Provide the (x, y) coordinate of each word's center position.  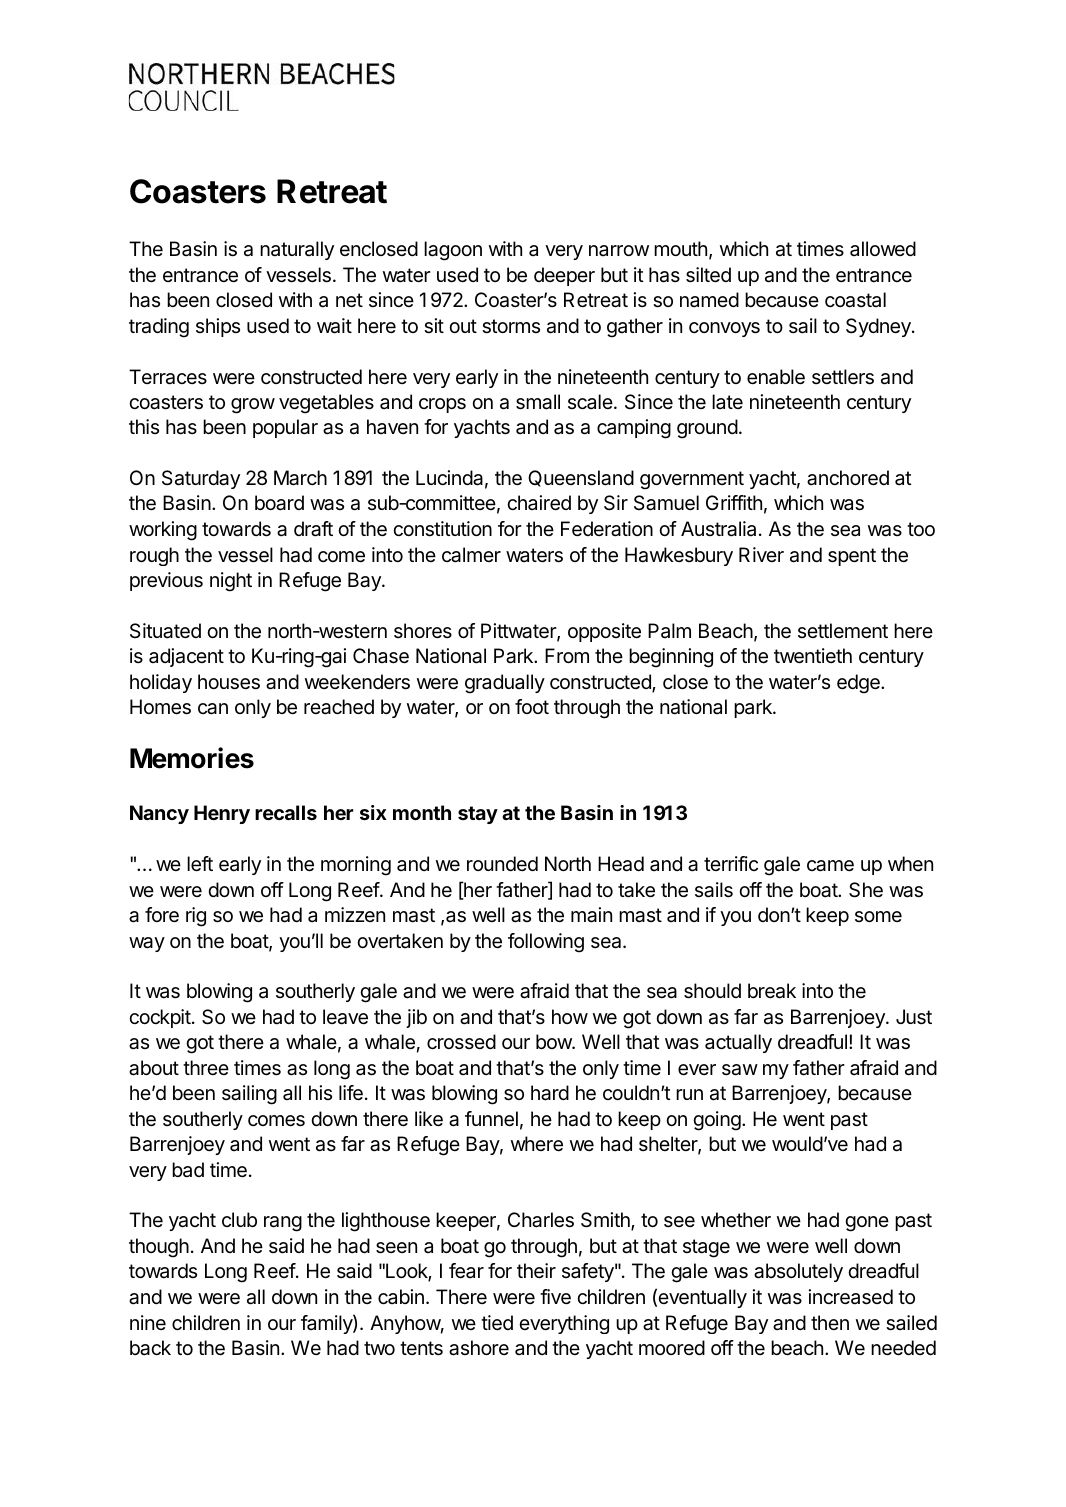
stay (478, 815)
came (830, 866)
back (150, 1348)
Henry (222, 814)
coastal (855, 300)
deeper (564, 276)
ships (218, 327)
